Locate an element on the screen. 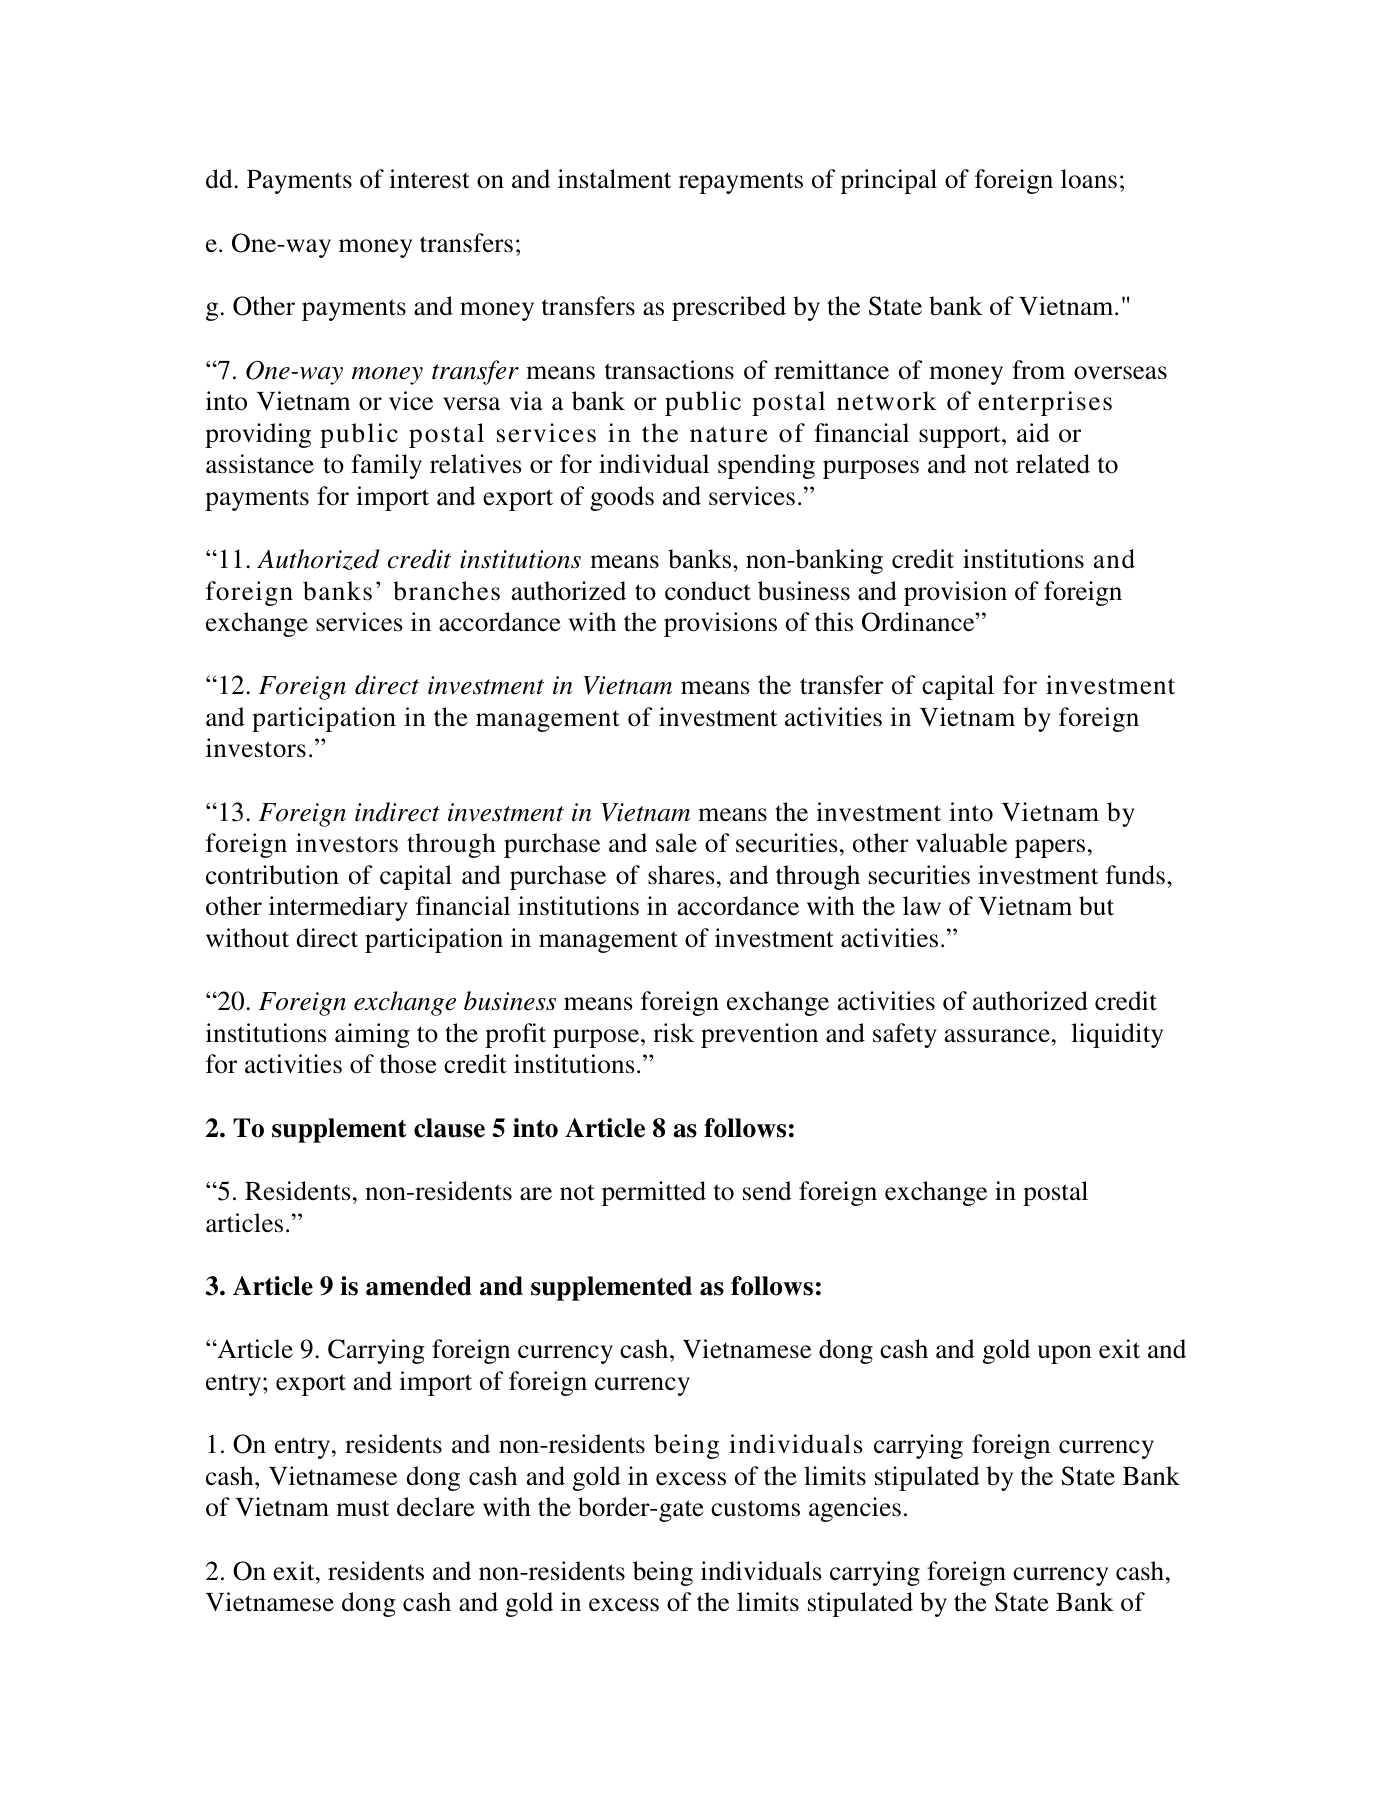  loans is located at coordinates (1089, 179).
